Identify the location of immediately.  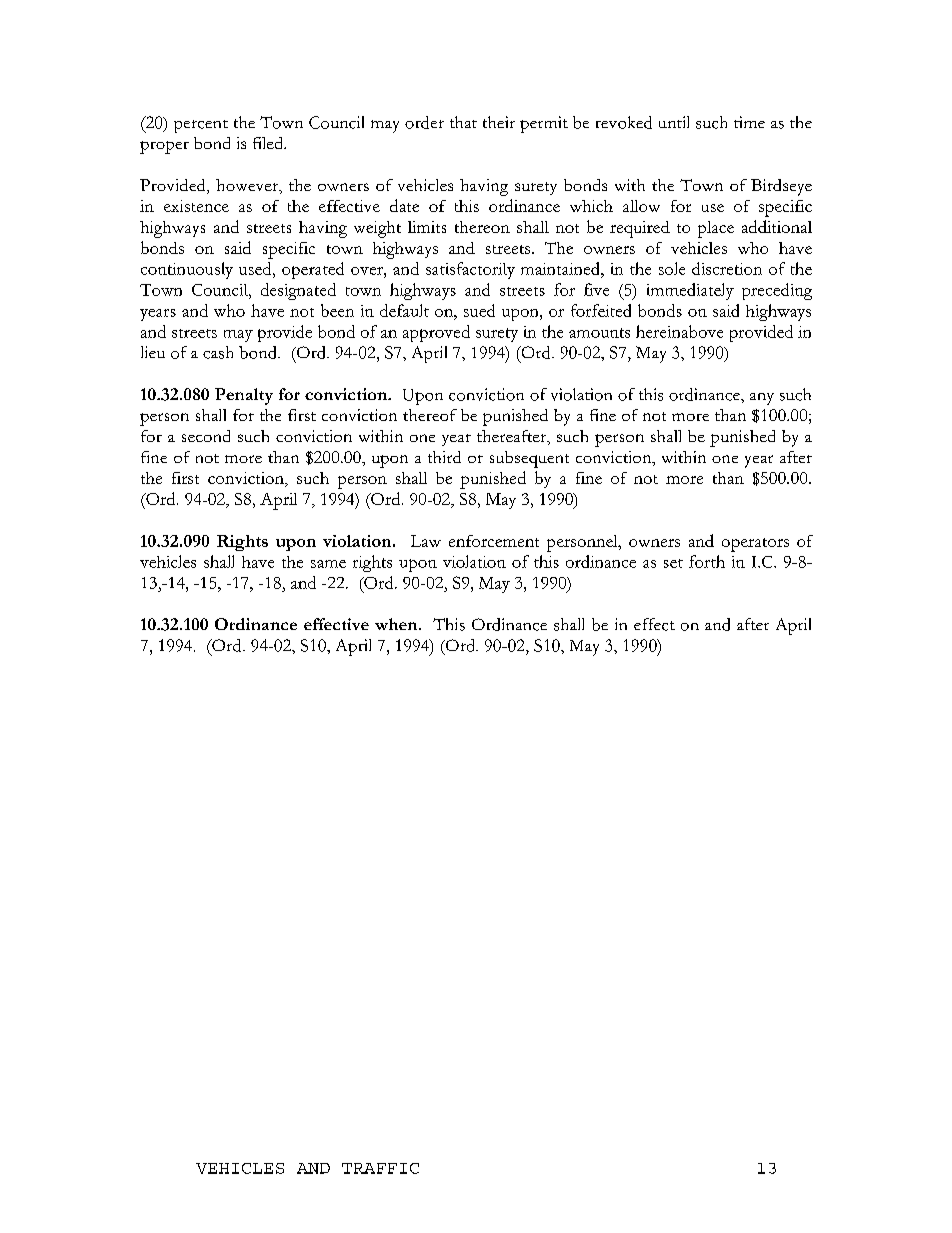
(690, 291).
